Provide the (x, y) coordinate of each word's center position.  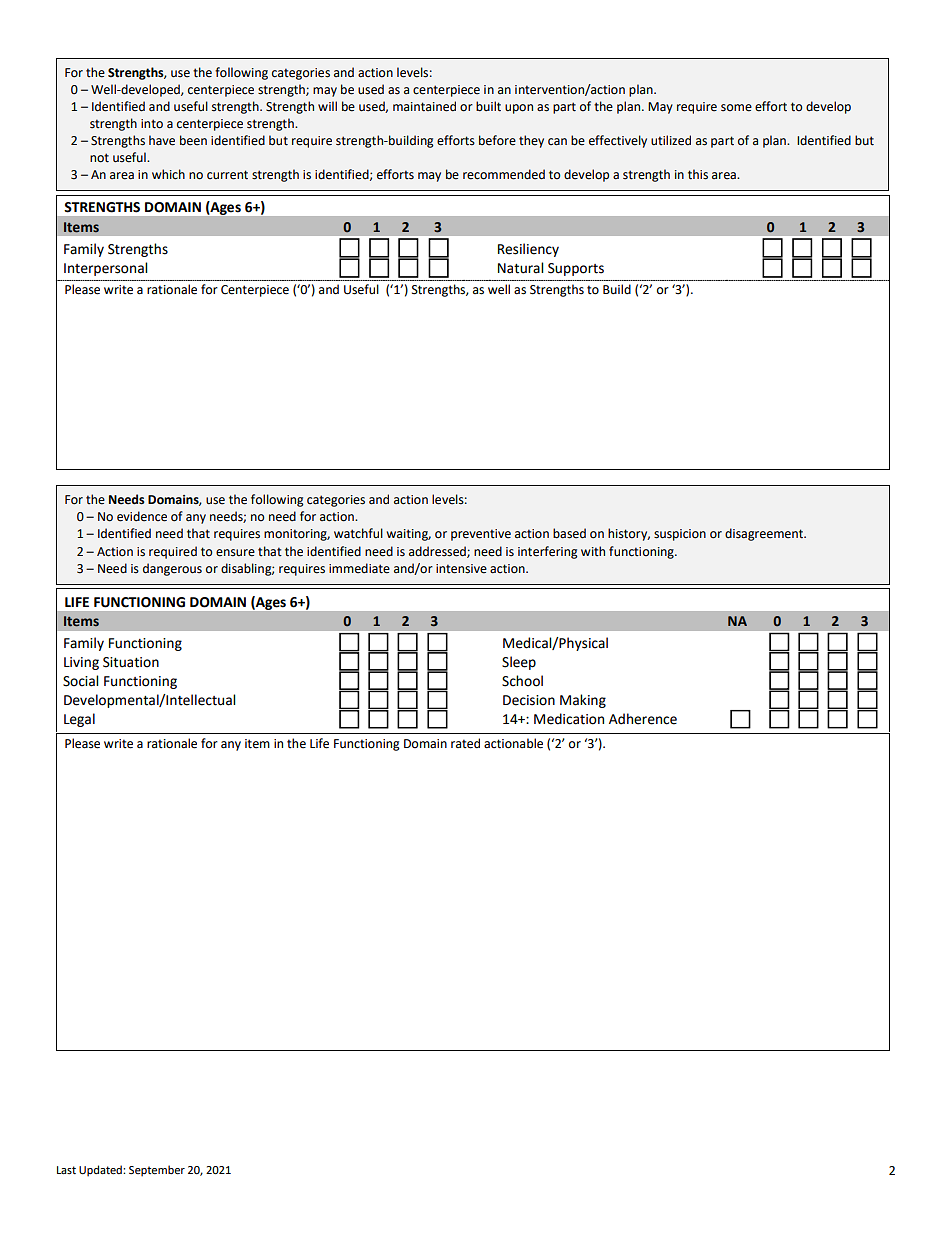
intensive (461, 569)
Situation (131, 662)
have (162, 140)
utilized (671, 140)
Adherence (643, 719)
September (157, 1171)
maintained (424, 106)
